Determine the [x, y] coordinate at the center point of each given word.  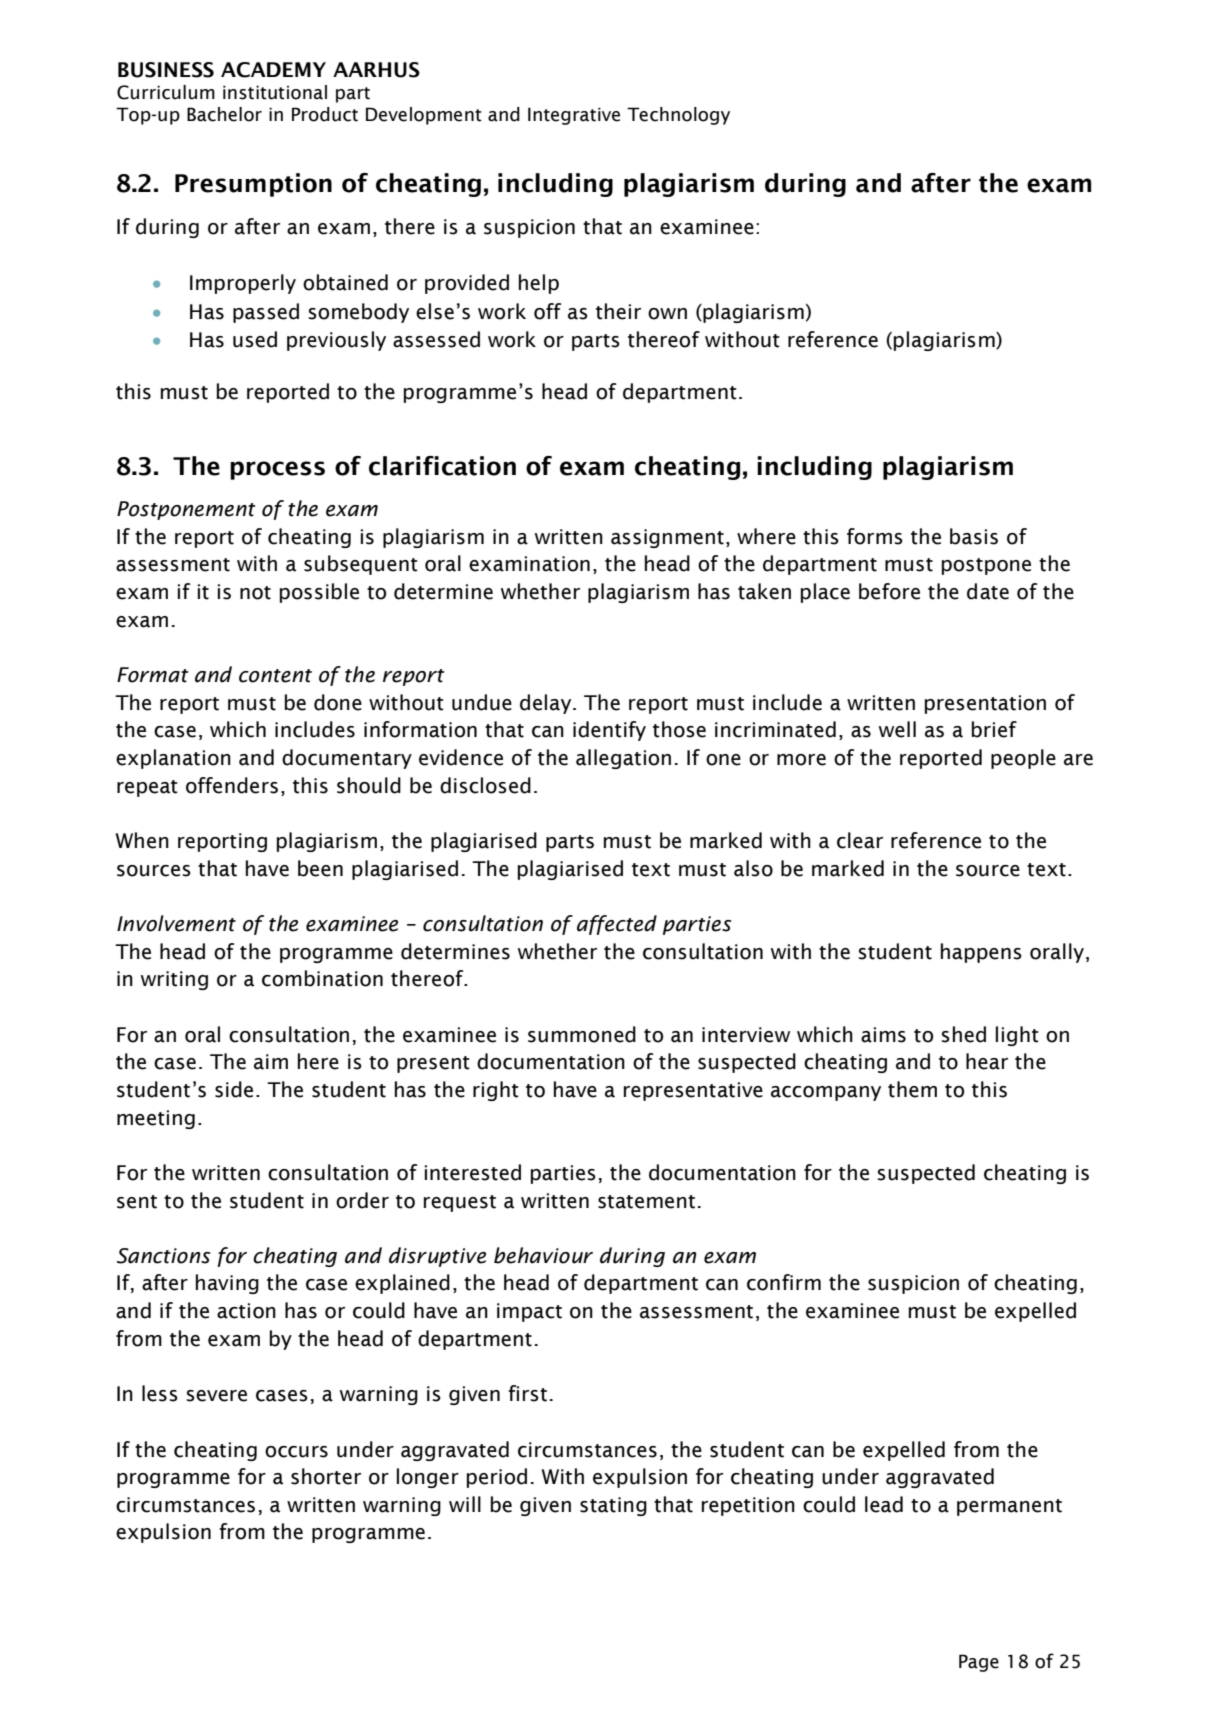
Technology [678, 116]
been [320, 868]
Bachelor [224, 114]
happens [981, 953]
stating [613, 1506]
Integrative [574, 116]
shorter [326, 1476]
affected [617, 925]
